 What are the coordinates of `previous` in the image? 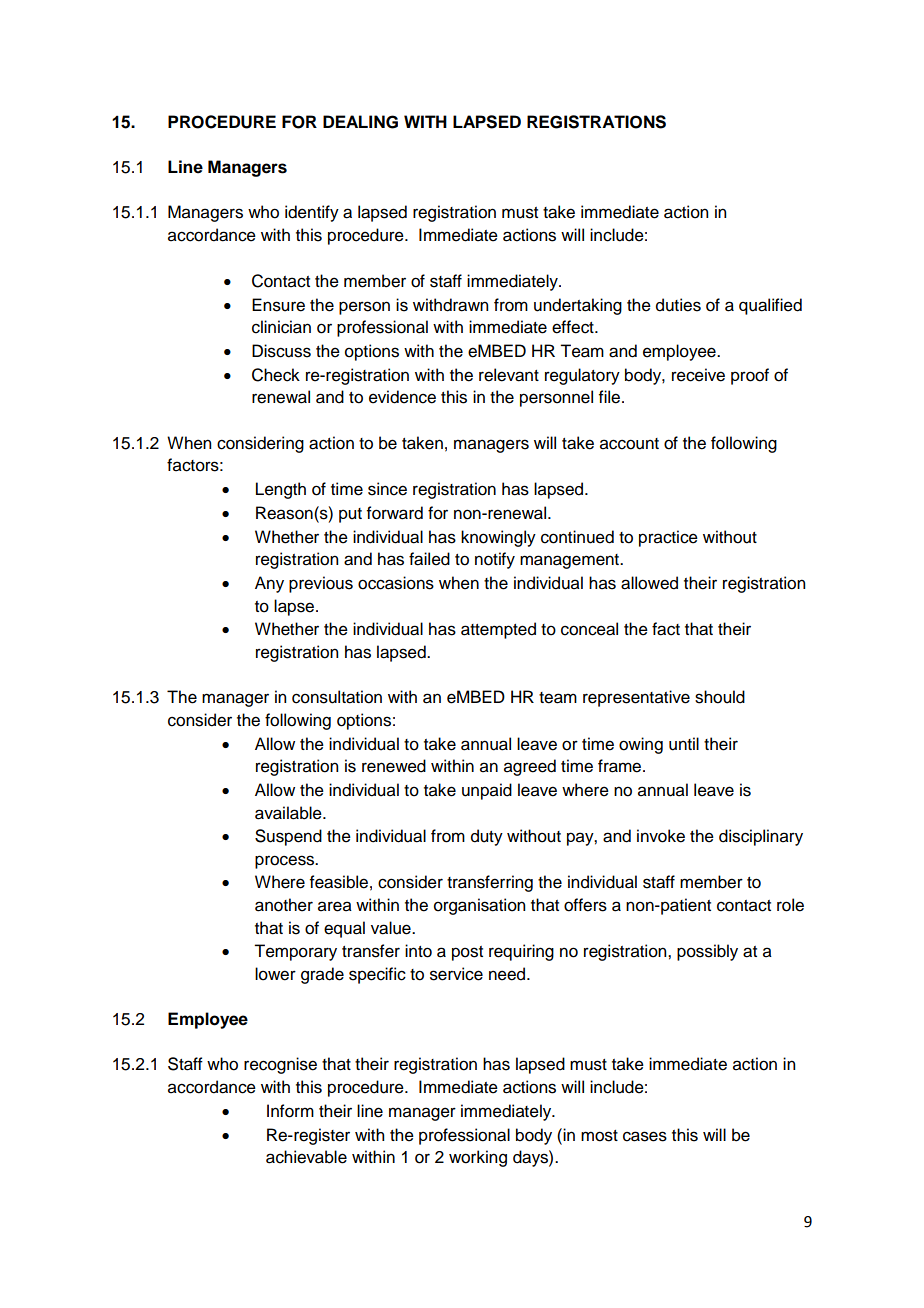 It's located at (321, 584).
